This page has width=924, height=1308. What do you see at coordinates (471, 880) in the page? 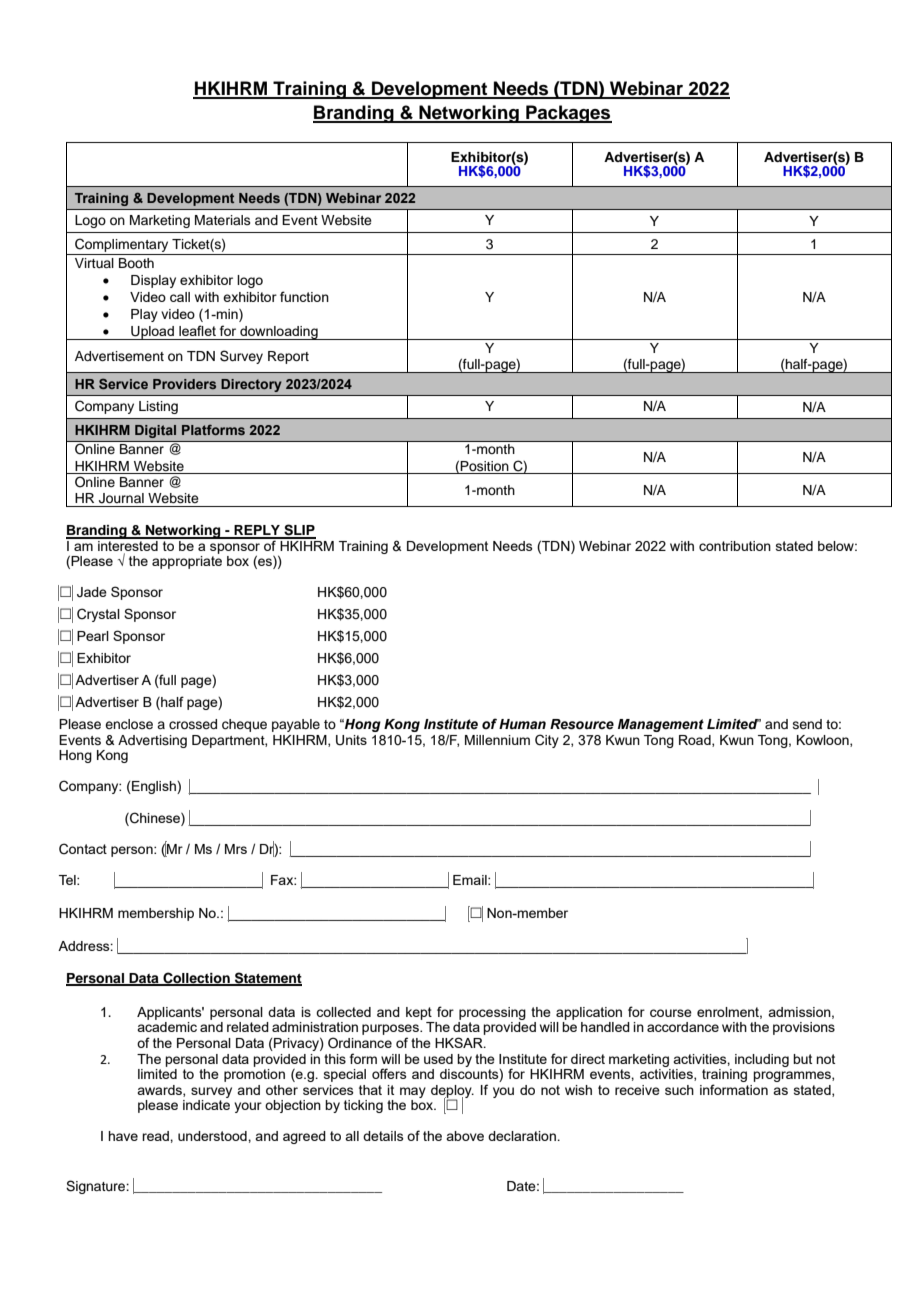
I see `Email` at bounding box center [471, 880].
